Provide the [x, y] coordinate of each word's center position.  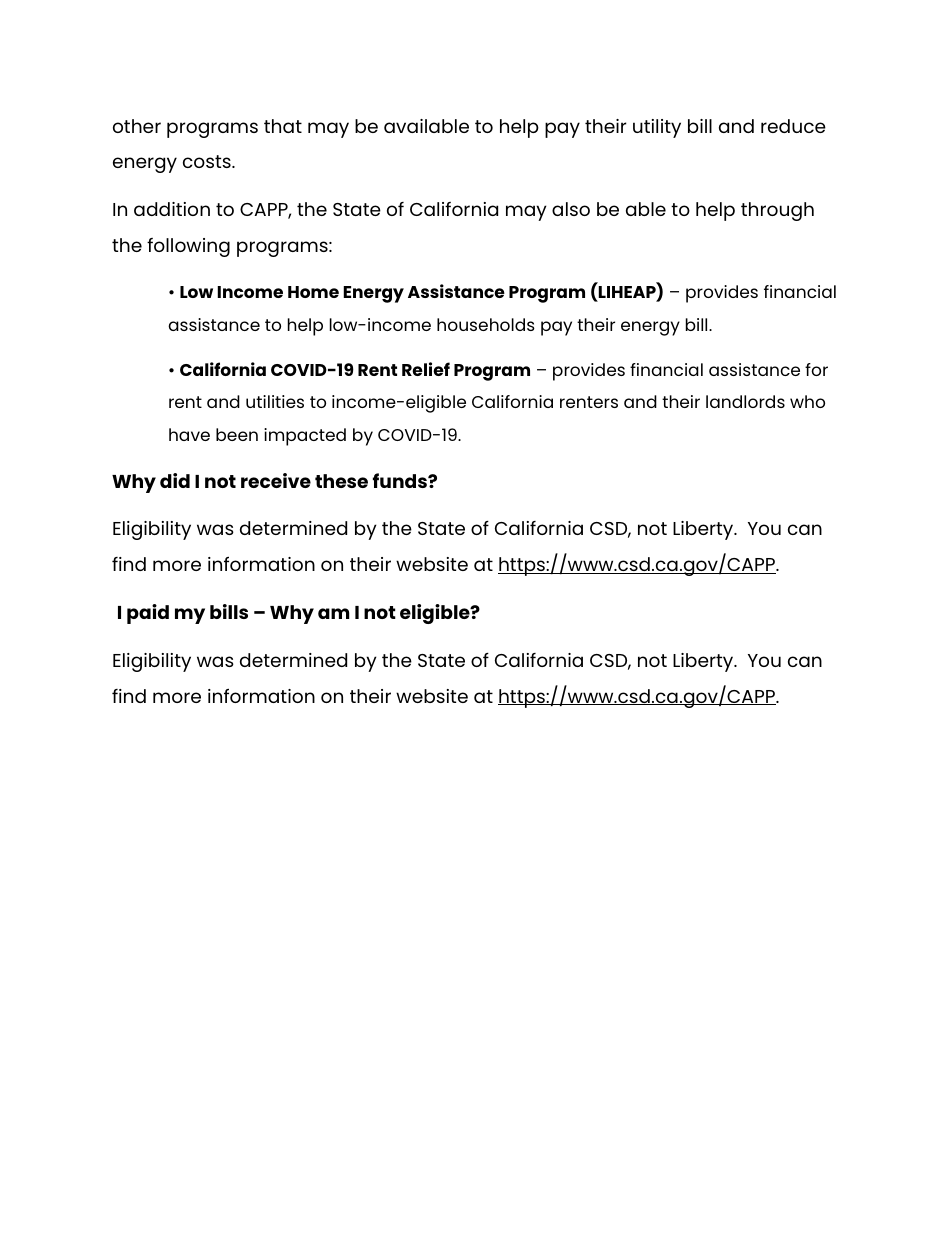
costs [208, 161]
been [237, 434]
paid [148, 614]
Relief [426, 369]
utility [657, 128]
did [175, 480]
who [807, 401]
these [341, 481]
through [777, 211]
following [188, 247]
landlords [745, 401]
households [486, 324]
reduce [793, 126]
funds [401, 480]
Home [313, 292]
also [571, 209]
